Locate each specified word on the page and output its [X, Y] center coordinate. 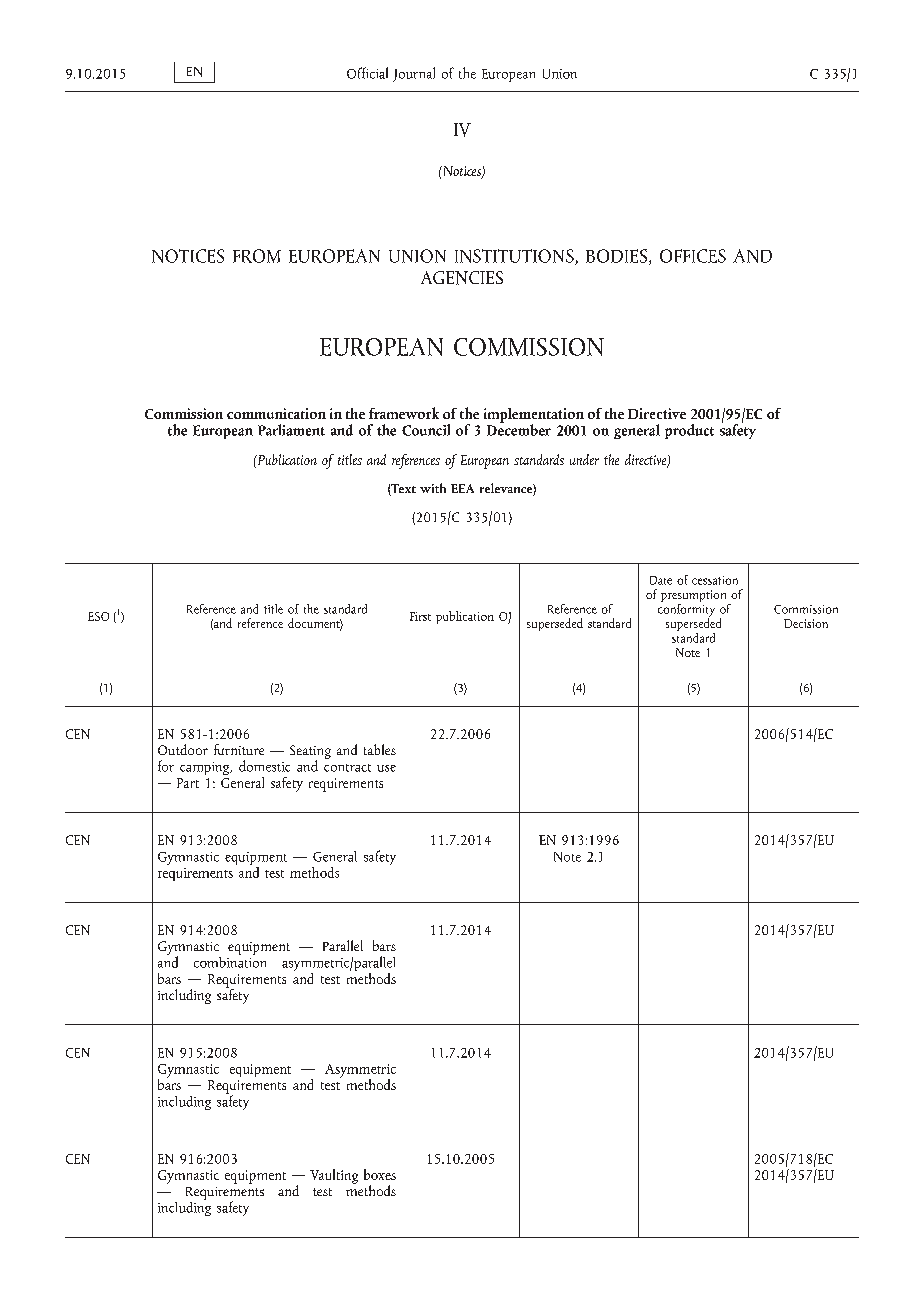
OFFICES [693, 256]
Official [367, 73]
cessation [715, 580]
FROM [257, 256]
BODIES [618, 257]
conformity [686, 610]
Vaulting [334, 1176]
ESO [98, 616]
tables [380, 749]
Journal [414, 74]
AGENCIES [462, 278]
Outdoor [183, 749]
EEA [462, 488]
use [386, 768]
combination [230, 961]
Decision [806, 623]
